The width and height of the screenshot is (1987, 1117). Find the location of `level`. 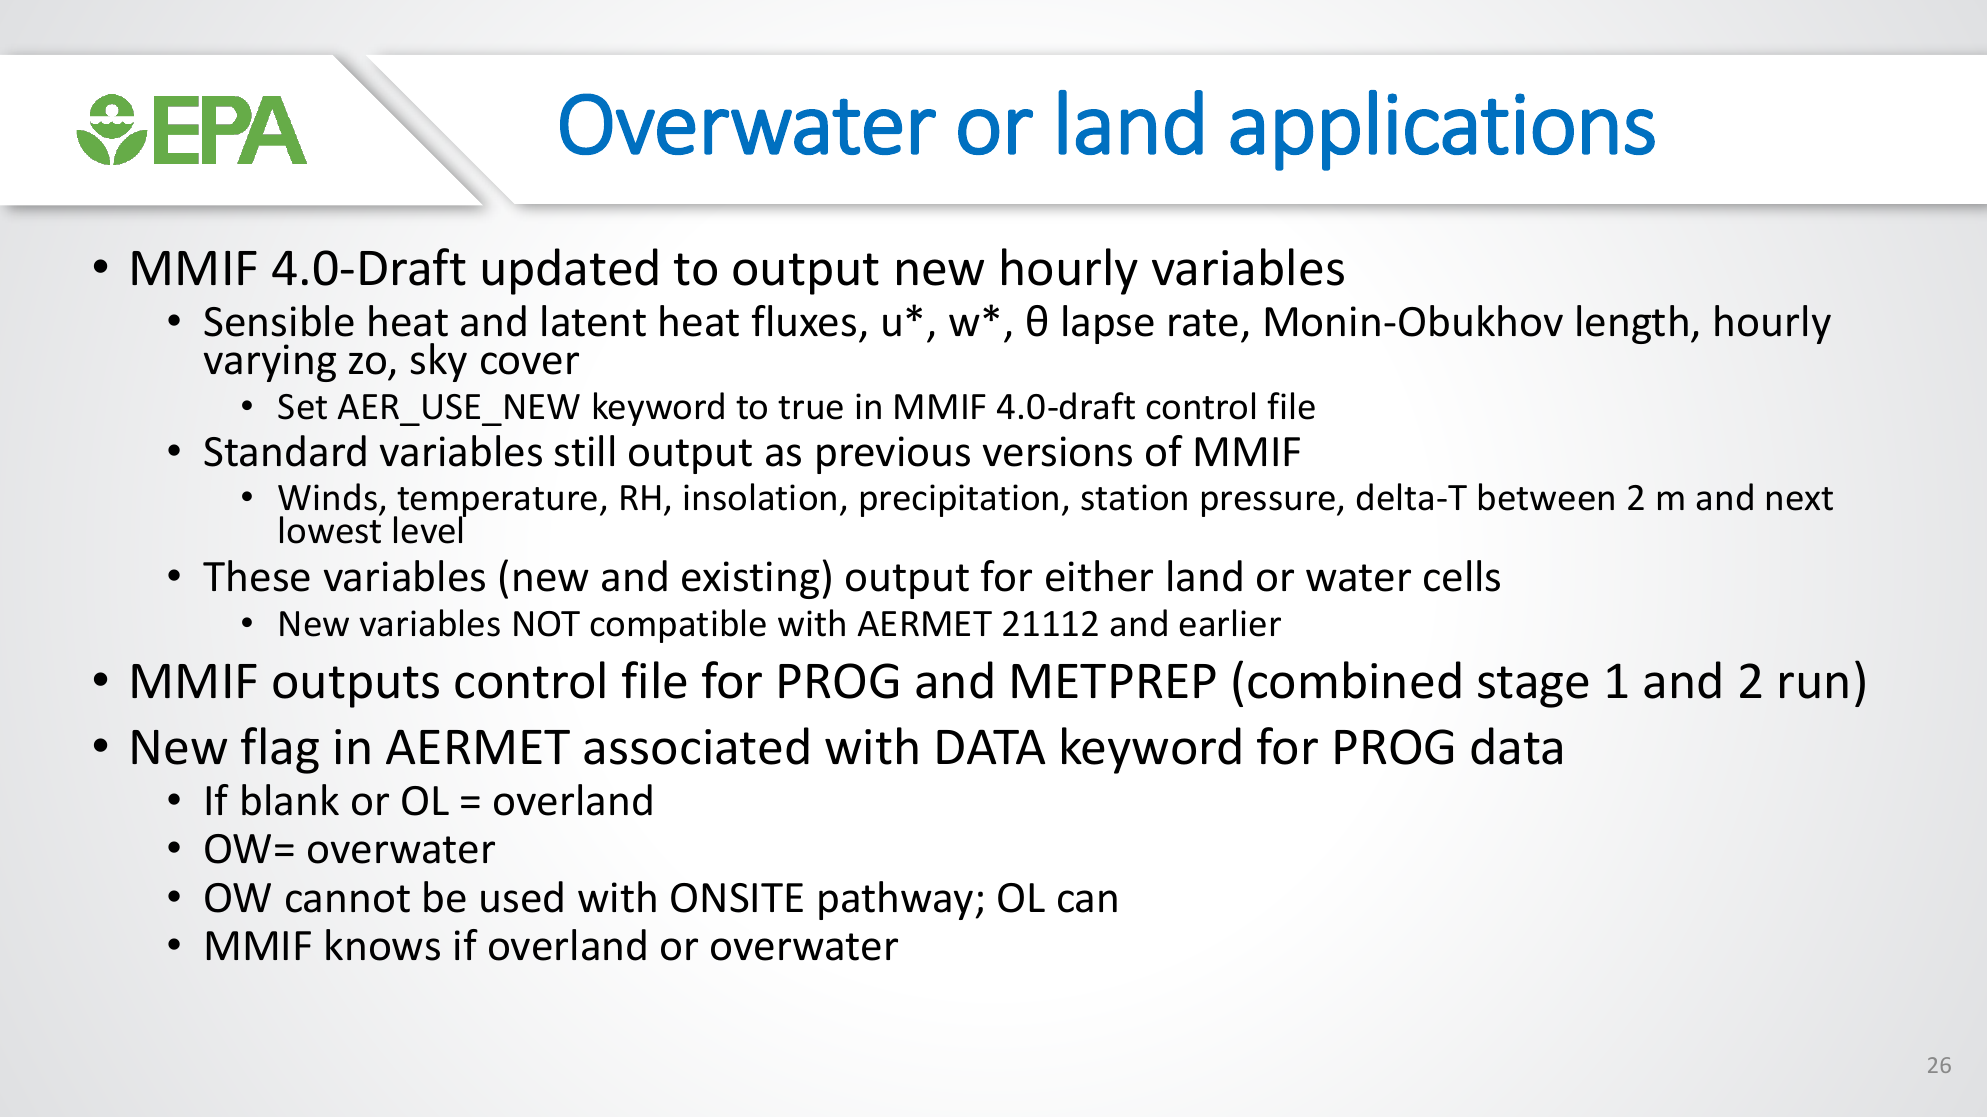

level is located at coordinates (430, 529).
